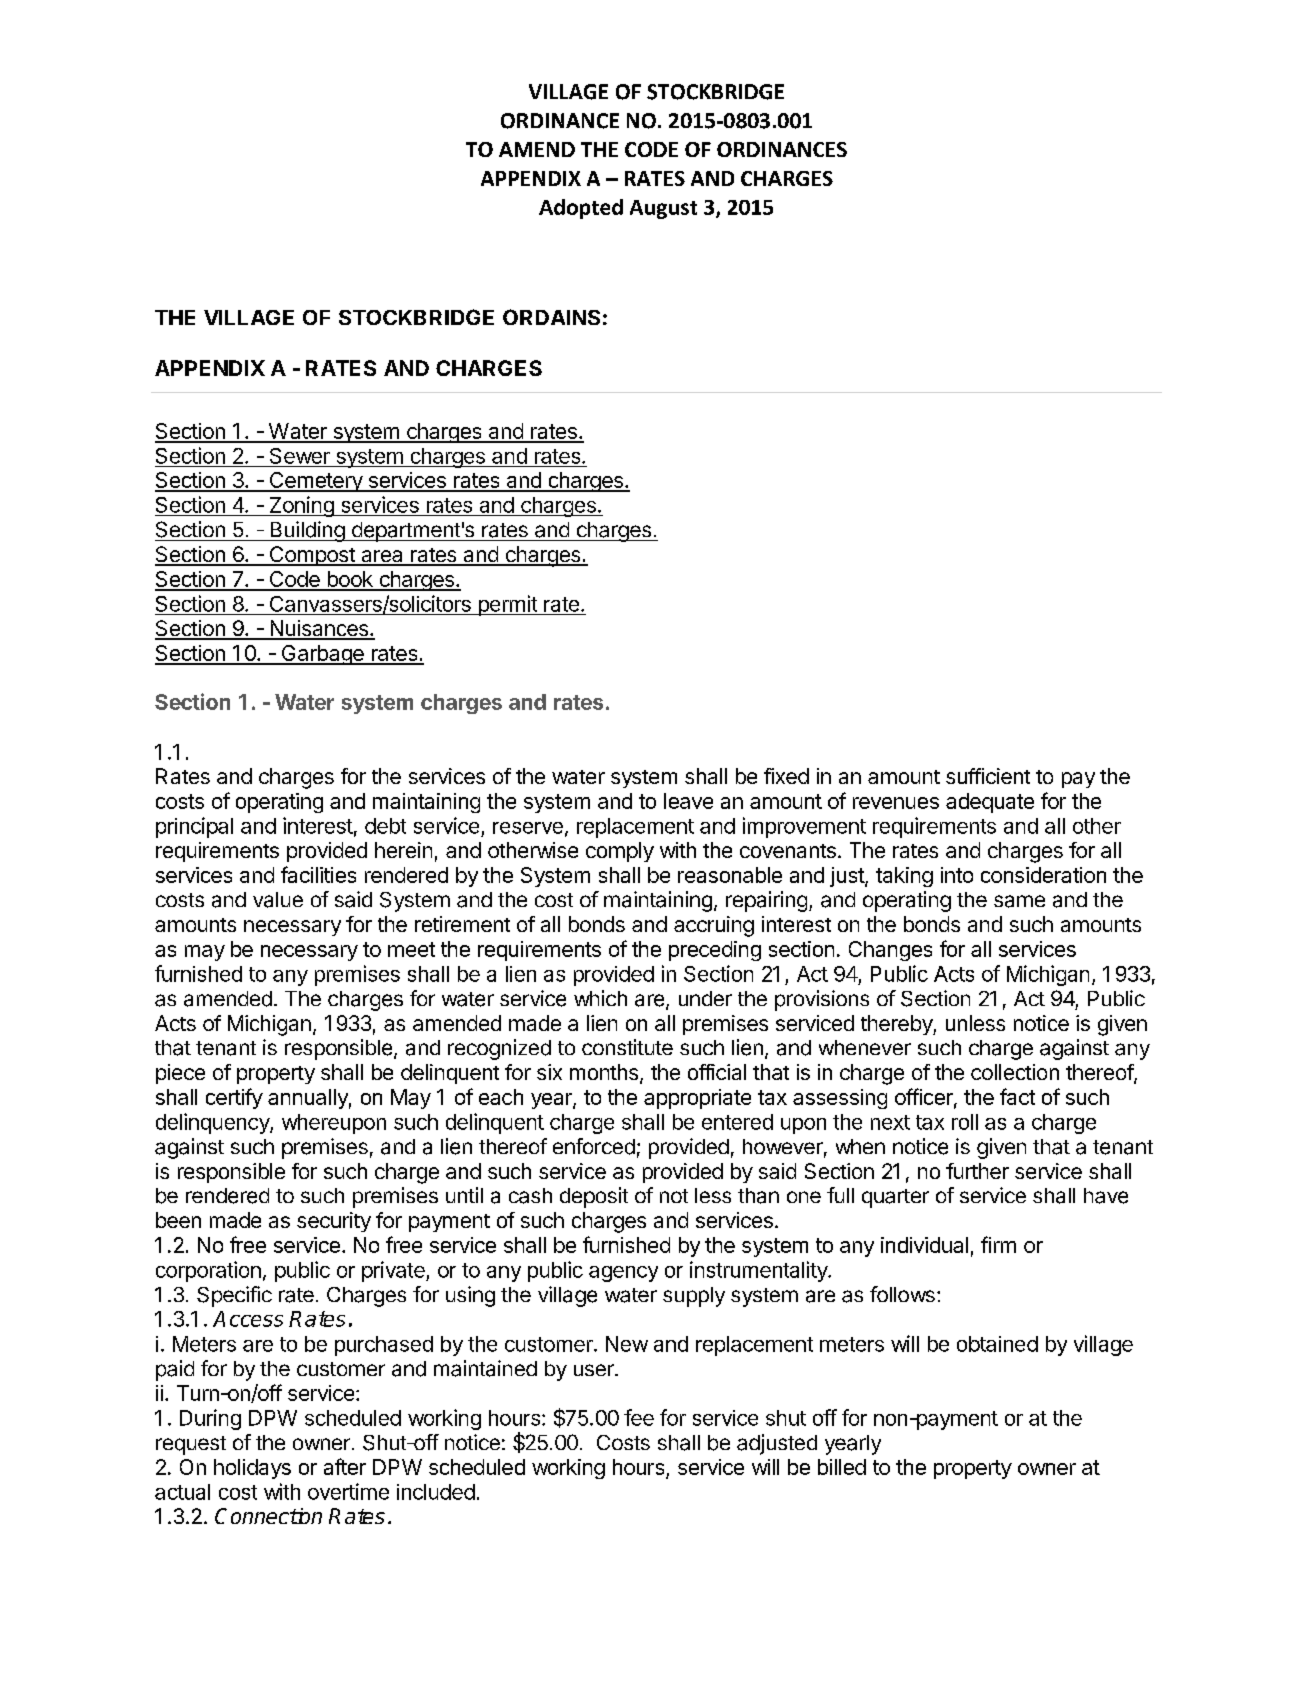 The height and width of the screenshot is (1699, 1313). Describe the element at coordinates (252, 1469) in the screenshot. I see `holidays` at that location.
